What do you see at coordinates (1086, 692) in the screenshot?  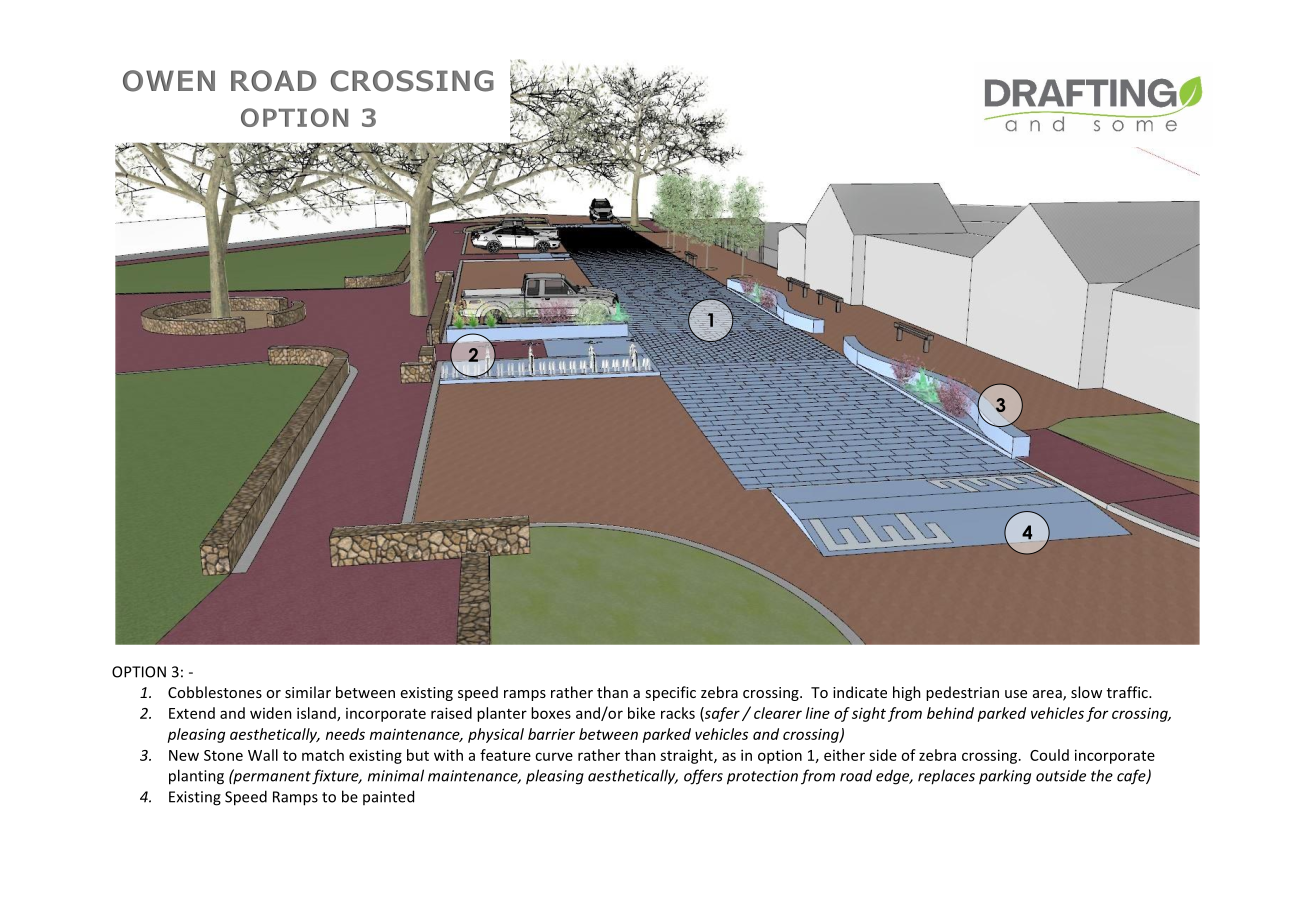 I see `slow` at bounding box center [1086, 692].
